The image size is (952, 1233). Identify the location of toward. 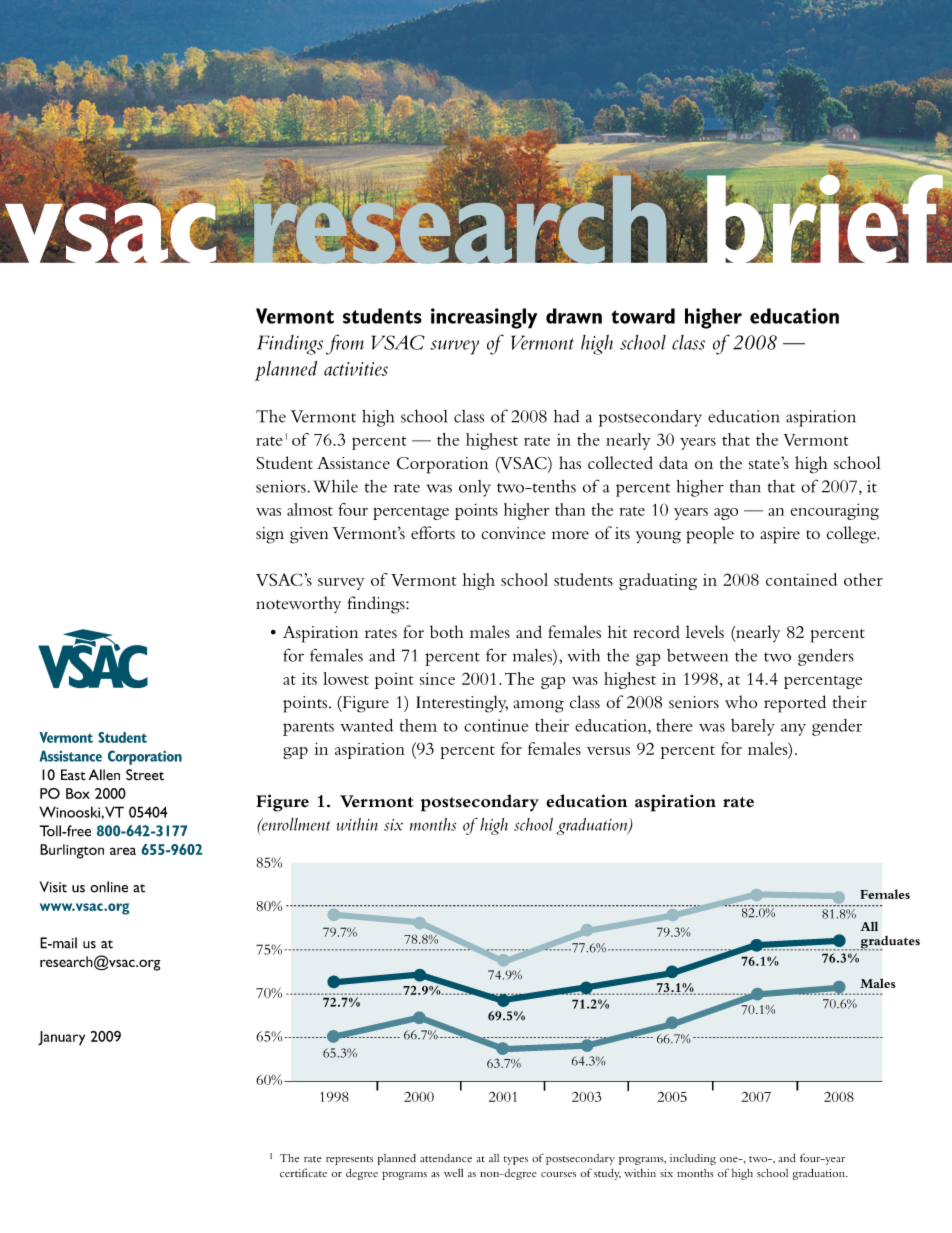
(643, 316).
